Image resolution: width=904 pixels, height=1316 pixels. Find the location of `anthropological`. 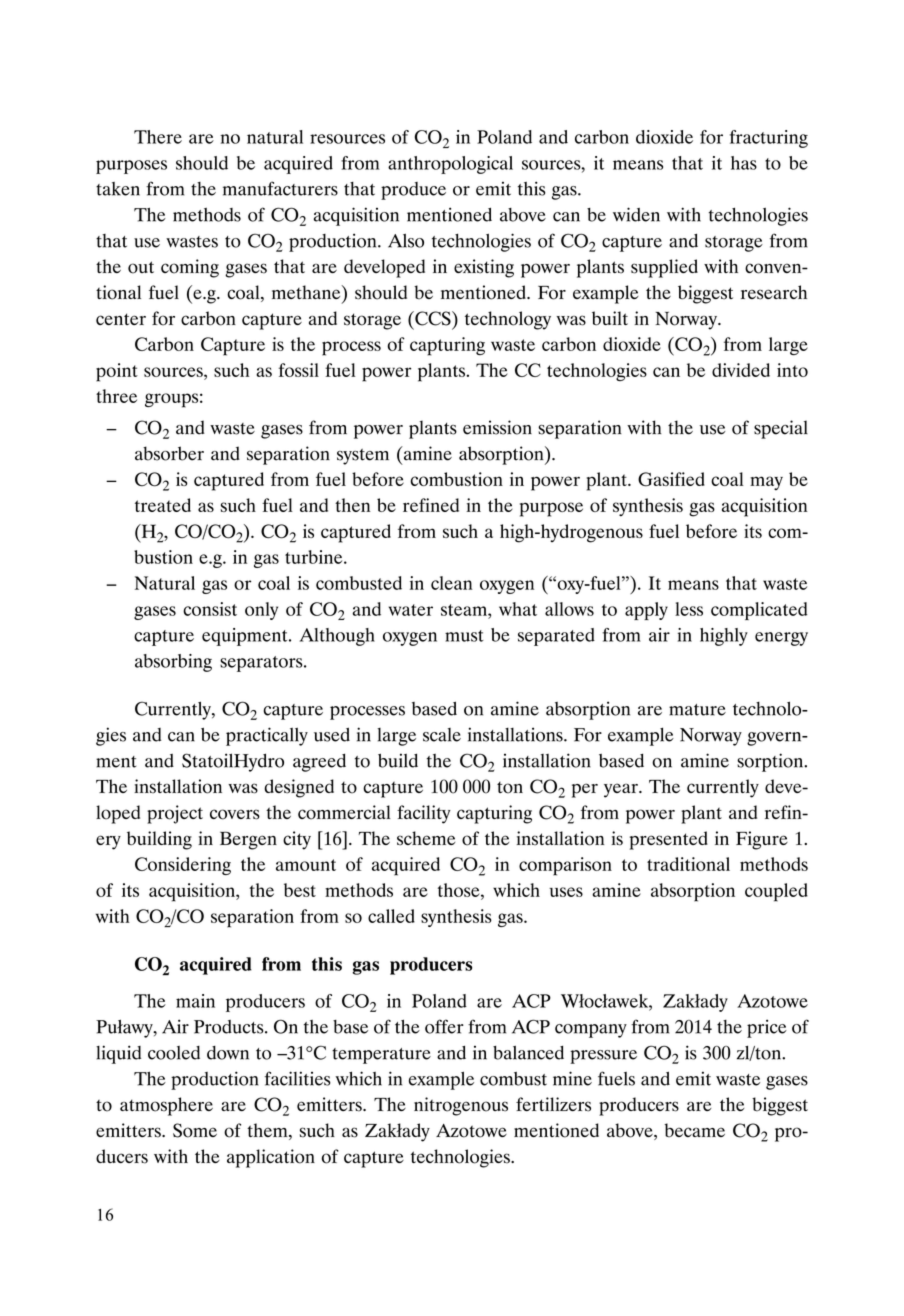

anthropological is located at coordinates (450, 165).
